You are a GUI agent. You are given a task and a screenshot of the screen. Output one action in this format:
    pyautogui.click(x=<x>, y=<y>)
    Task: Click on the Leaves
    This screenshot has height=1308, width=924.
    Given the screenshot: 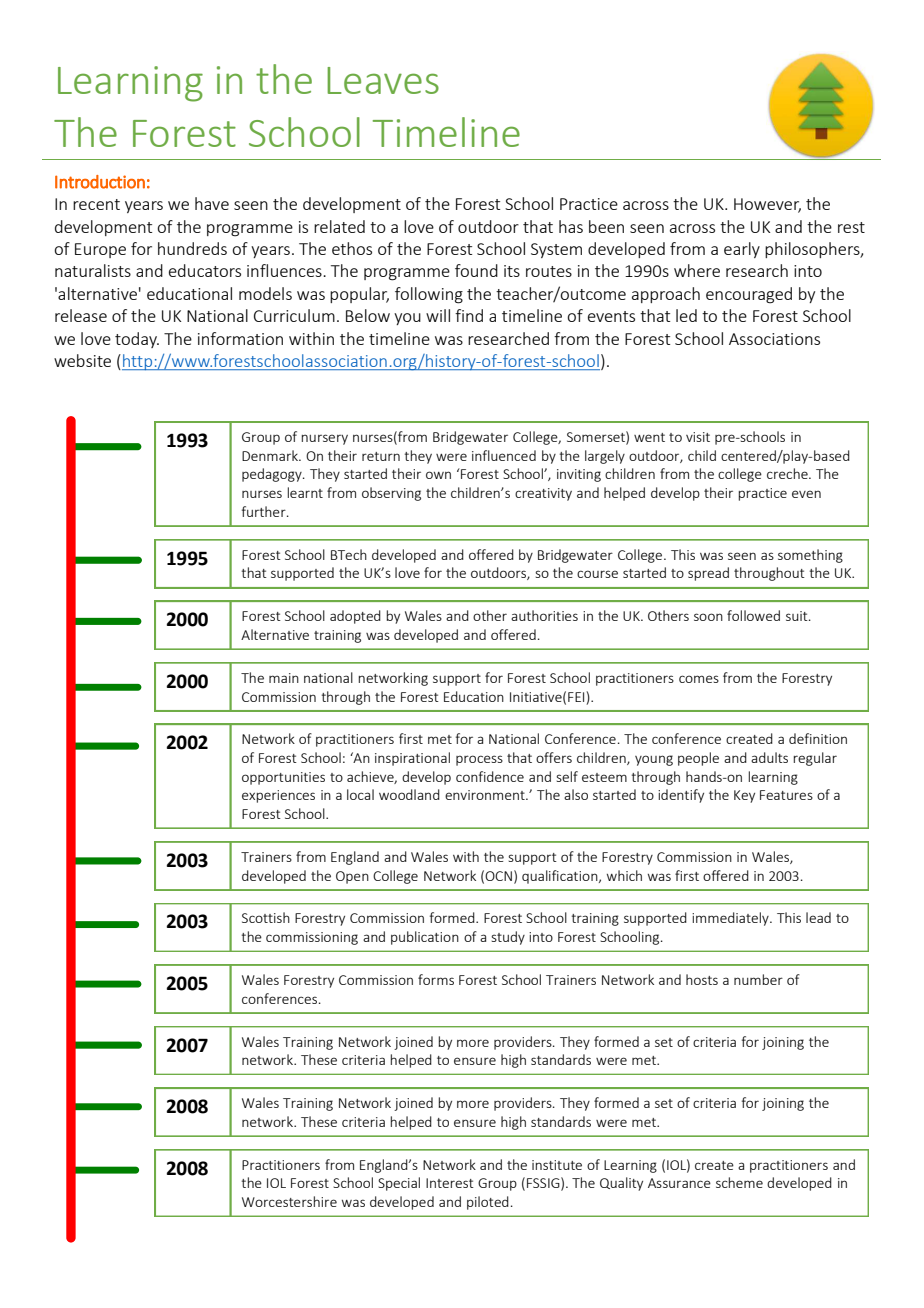 What is the action you would take?
    pyautogui.click(x=383, y=80)
